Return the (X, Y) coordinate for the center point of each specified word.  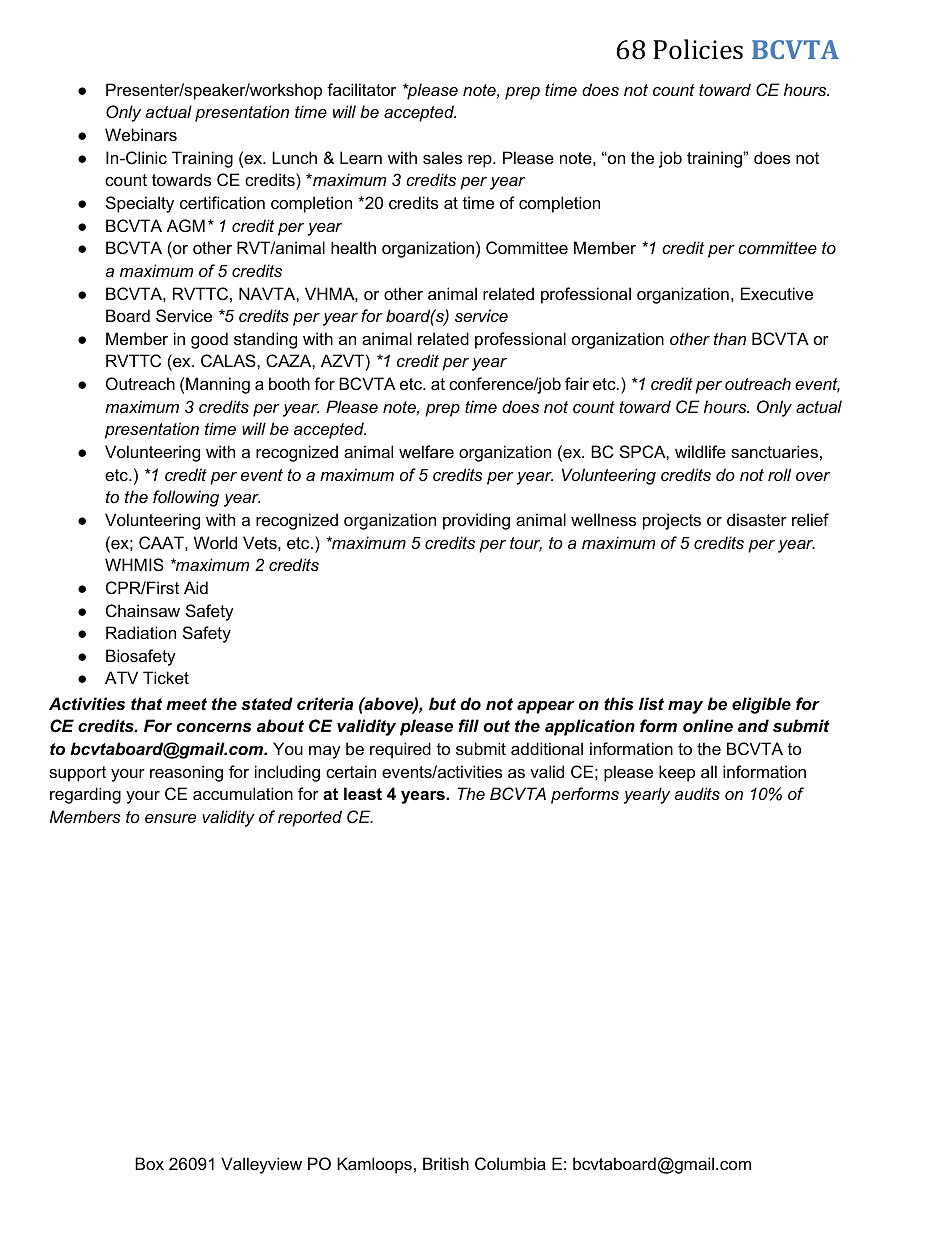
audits (697, 793)
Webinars (141, 134)
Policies (698, 49)
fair (577, 383)
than (730, 338)
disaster (757, 519)
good (209, 340)
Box (149, 1163)
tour (526, 544)
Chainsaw (143, 610)
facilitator (361, 89)
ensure (170, 818)
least (363, 793)
